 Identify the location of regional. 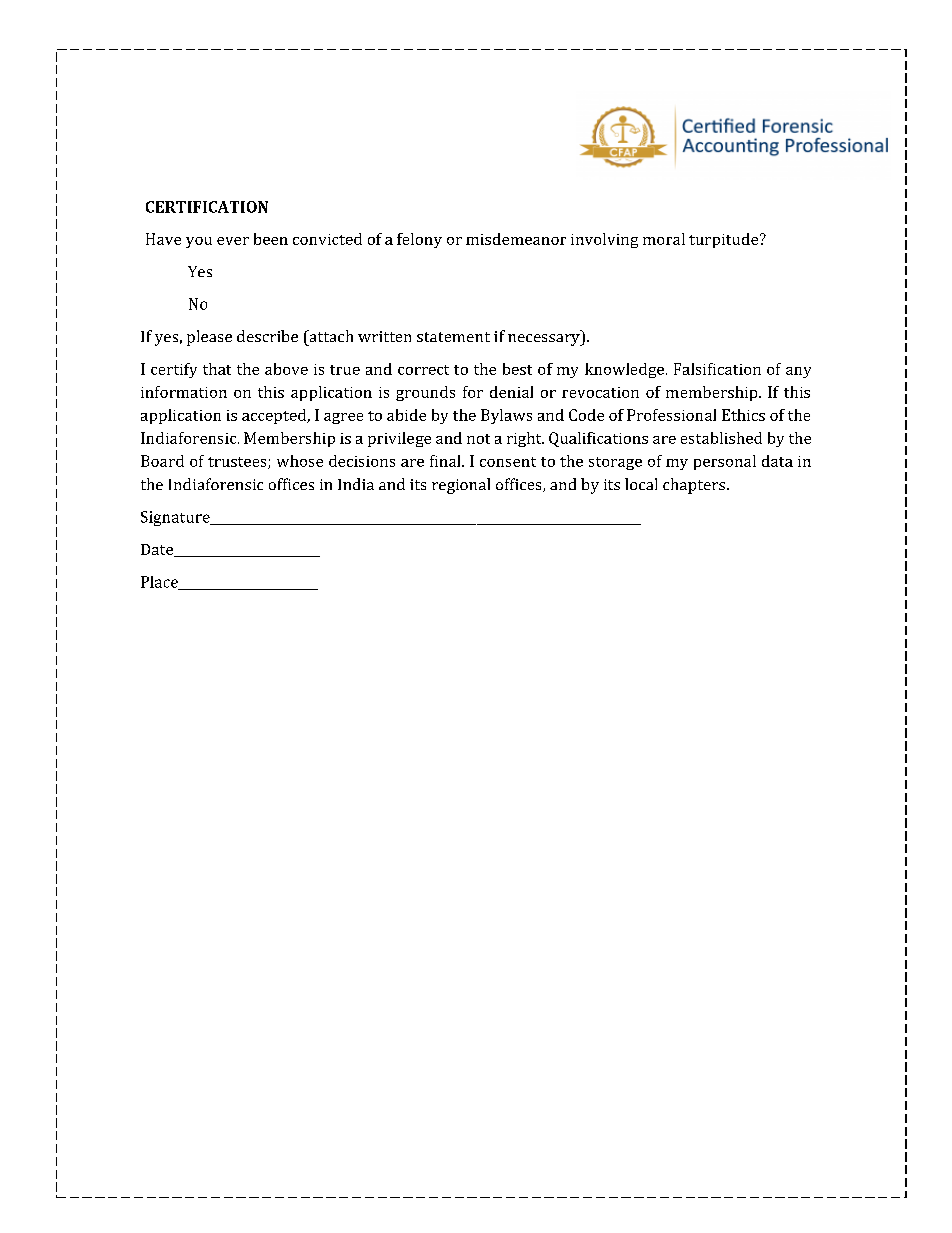
(461, 486).
